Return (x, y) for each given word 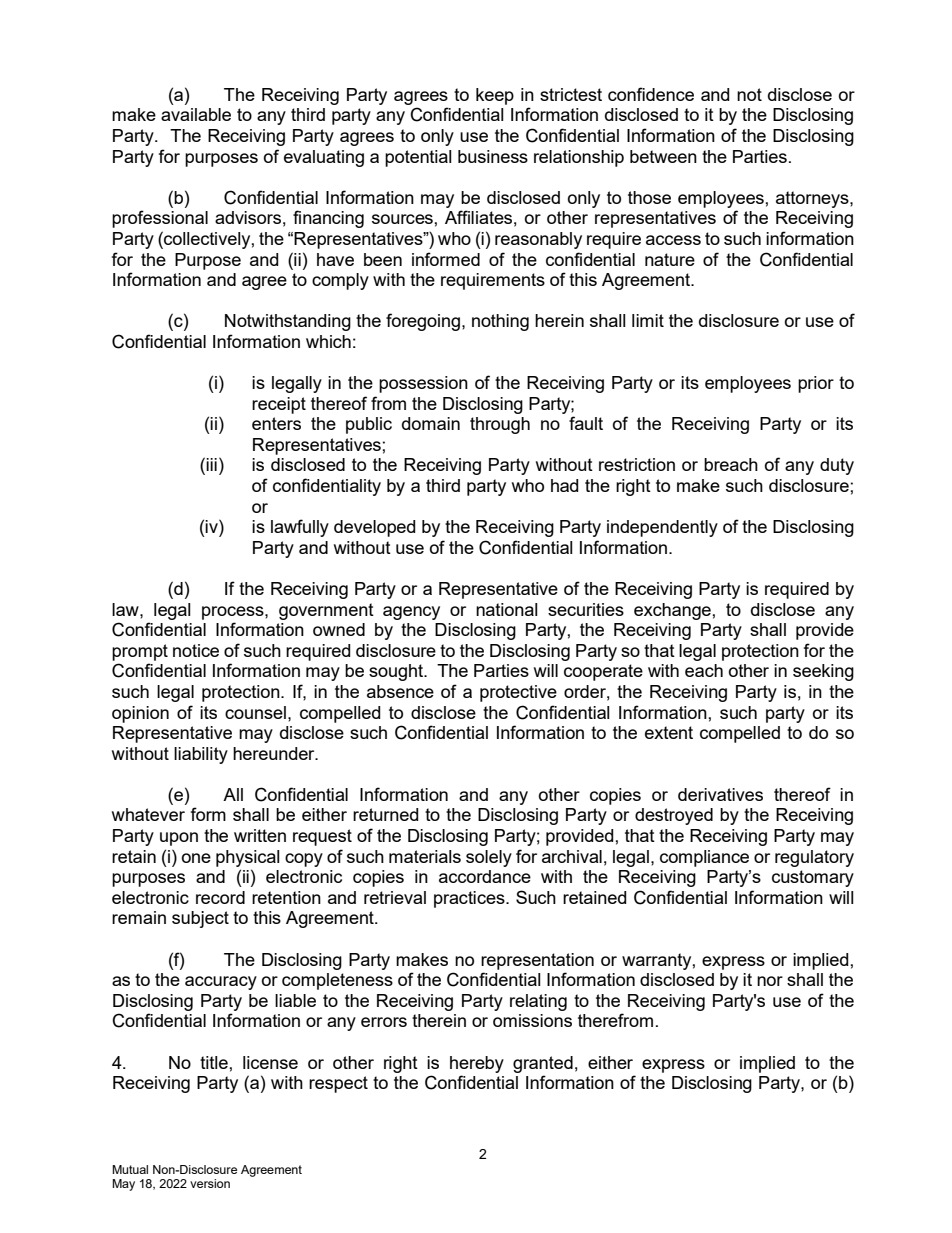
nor (770, 981)
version (210, 1183)
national (507, 609)
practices (470, 899)
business (493, 156)
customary (813, 878)
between (663, 156)
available (196, 114)
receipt (279, 405)
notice (196, 650)
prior (816, 384)
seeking (823, 672)
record (220, 897)
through (500, 425)
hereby (477, 1064)
